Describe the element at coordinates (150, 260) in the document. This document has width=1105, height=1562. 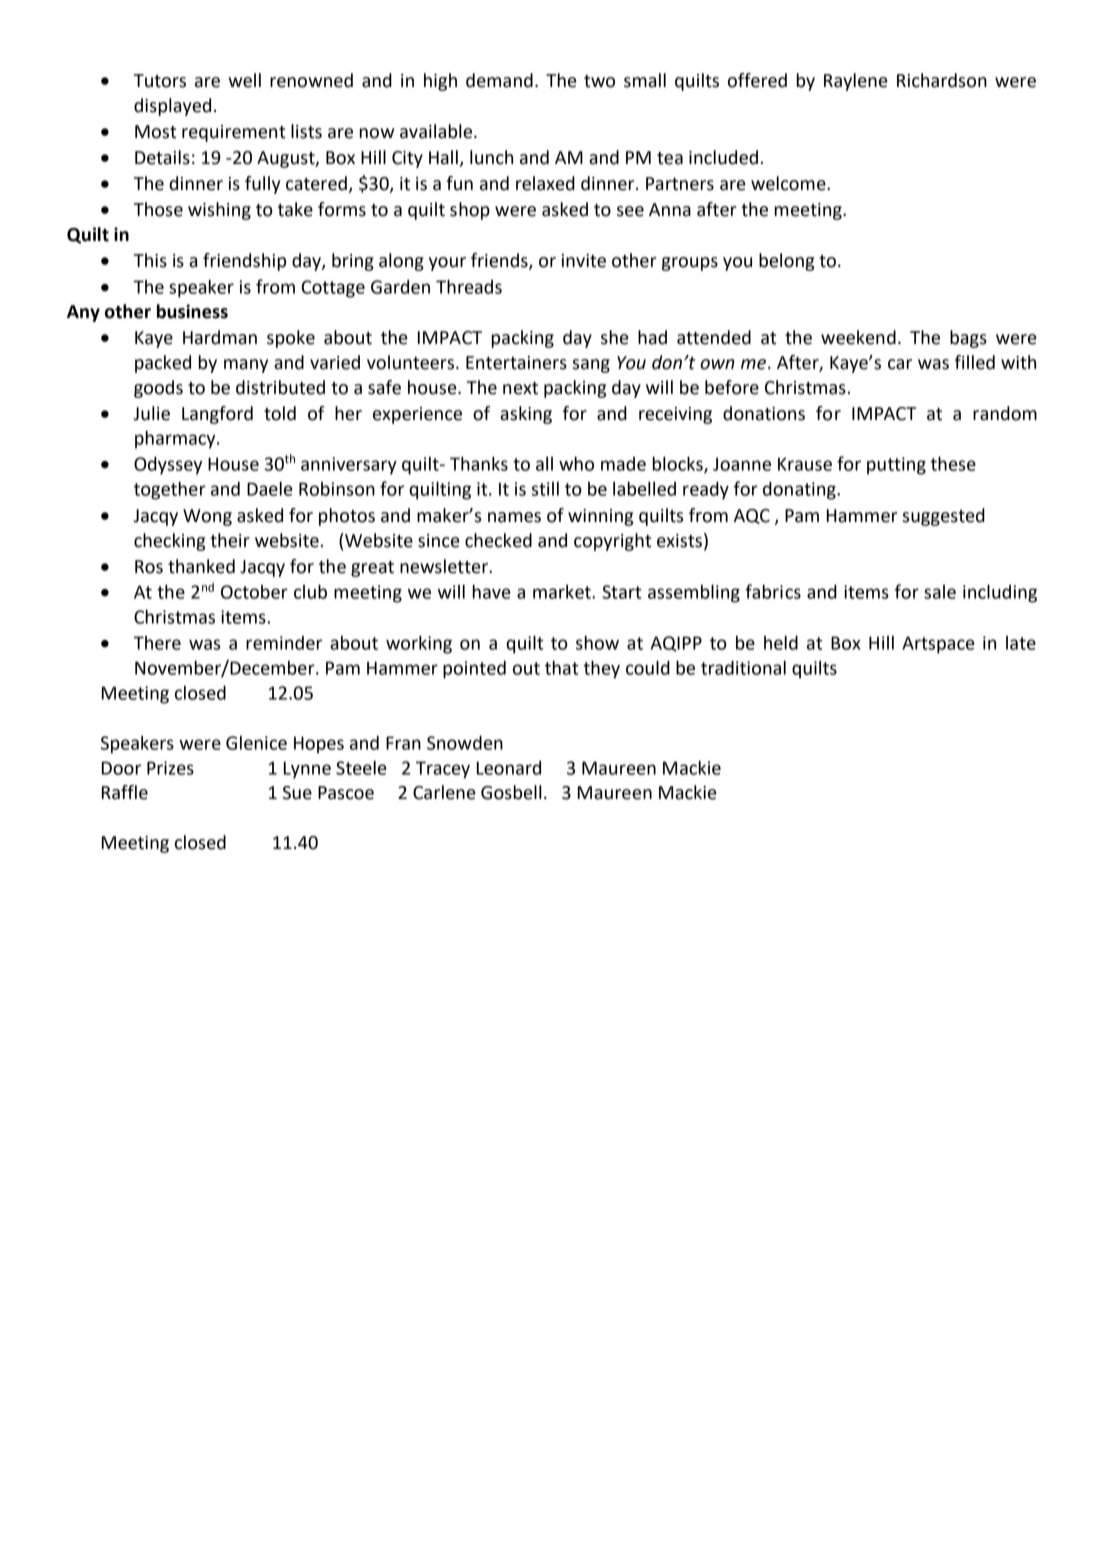
I see `This` at that location.
